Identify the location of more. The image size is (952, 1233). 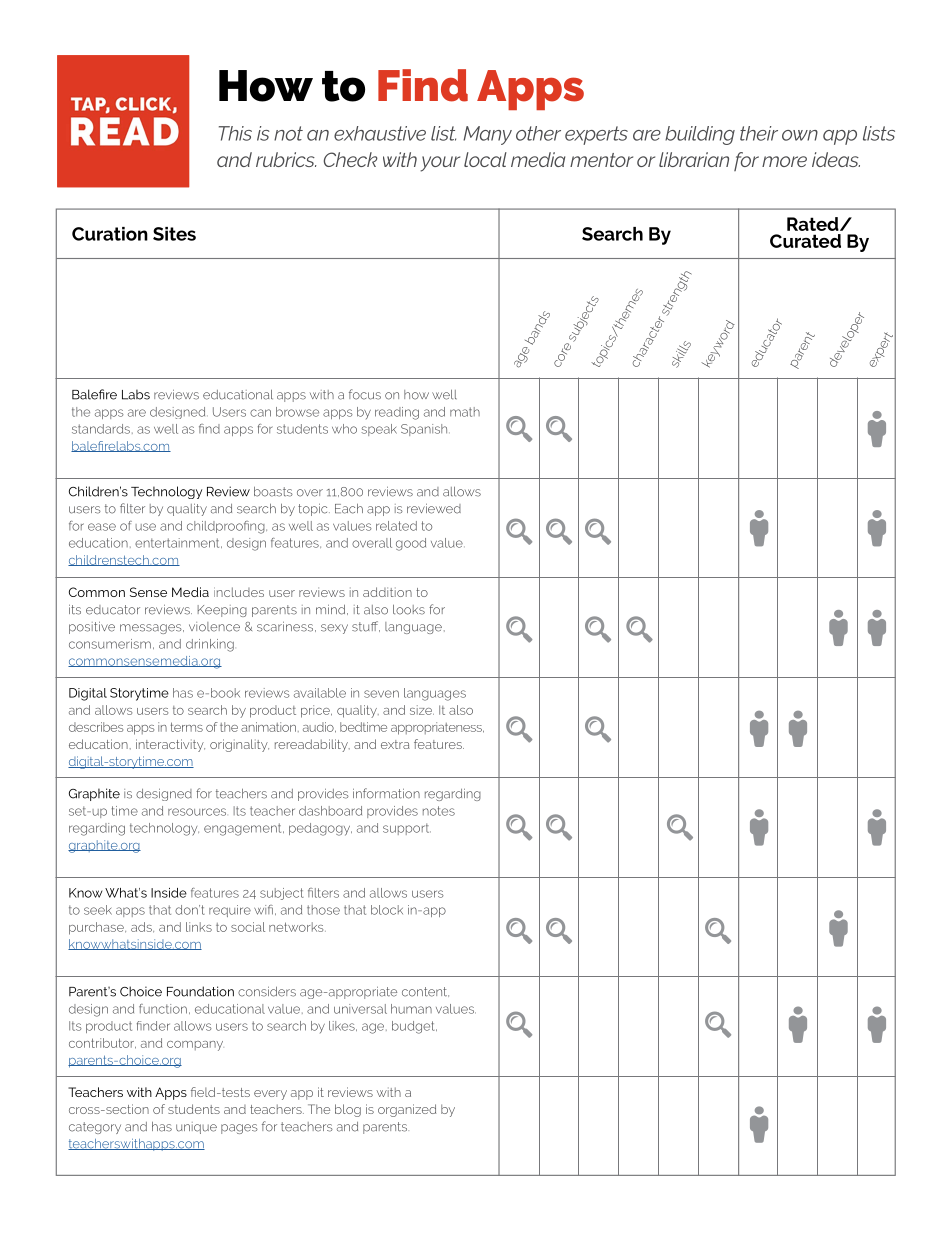
(784, 161).
